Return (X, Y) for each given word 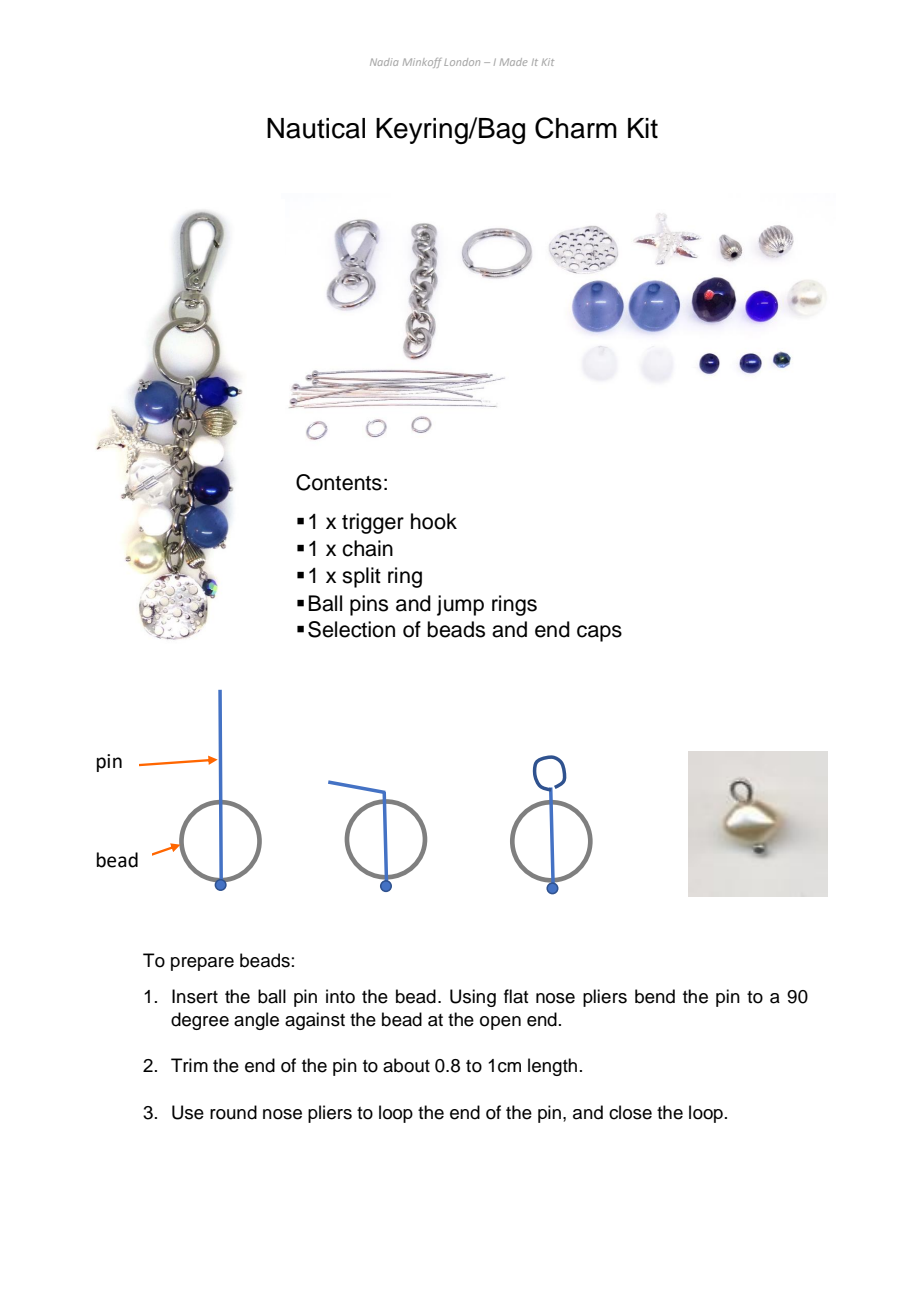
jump (460, 605)
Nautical (316, 128)
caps (599, 633)
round (233, 1112)
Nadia (384, 62)
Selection (351, 629)
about (406, 1065)
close (630, 1112)
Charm (576, 128)
